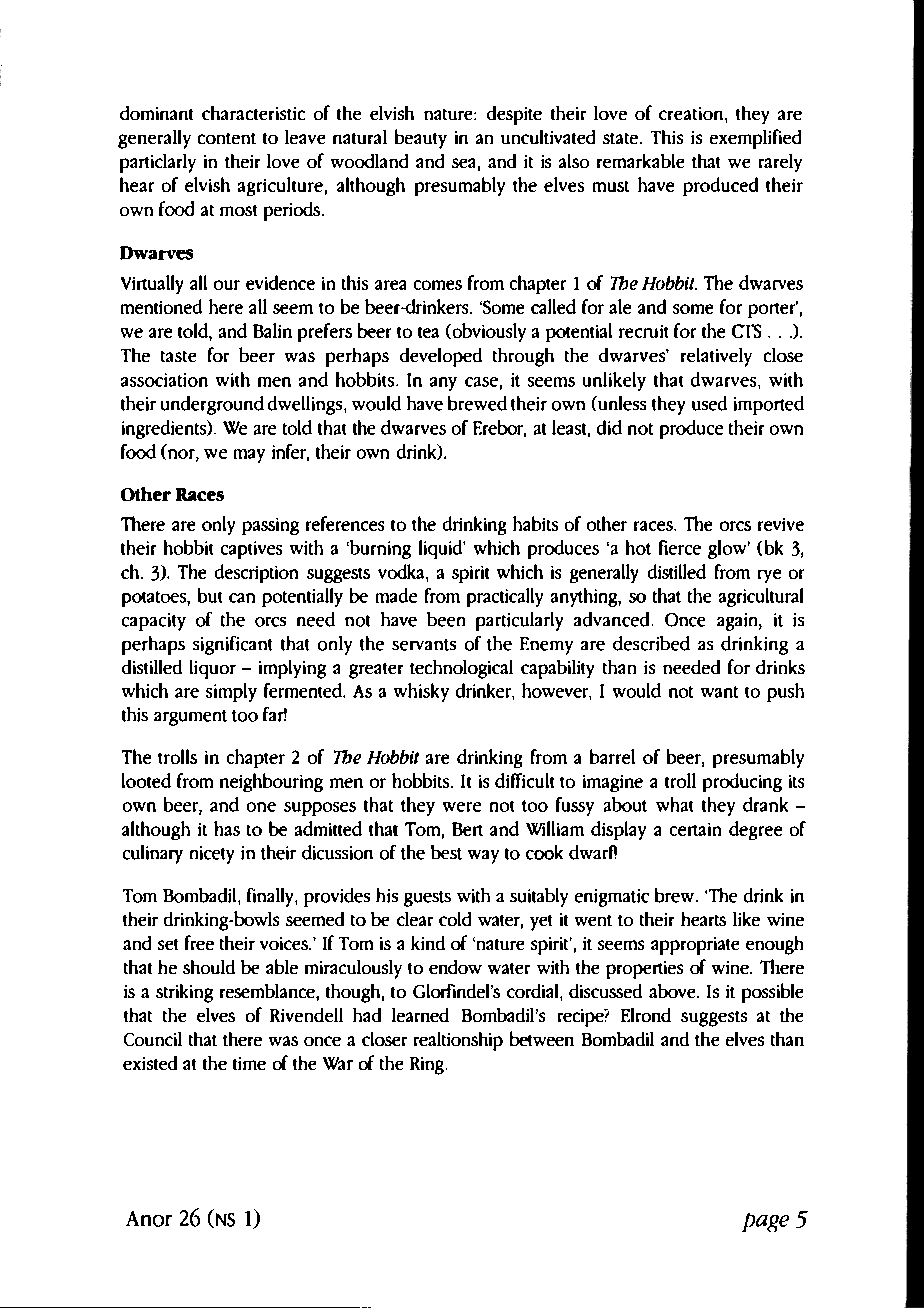 This screenshot has height=1310, width=924. I want to click on creation, so click(691, 113).
